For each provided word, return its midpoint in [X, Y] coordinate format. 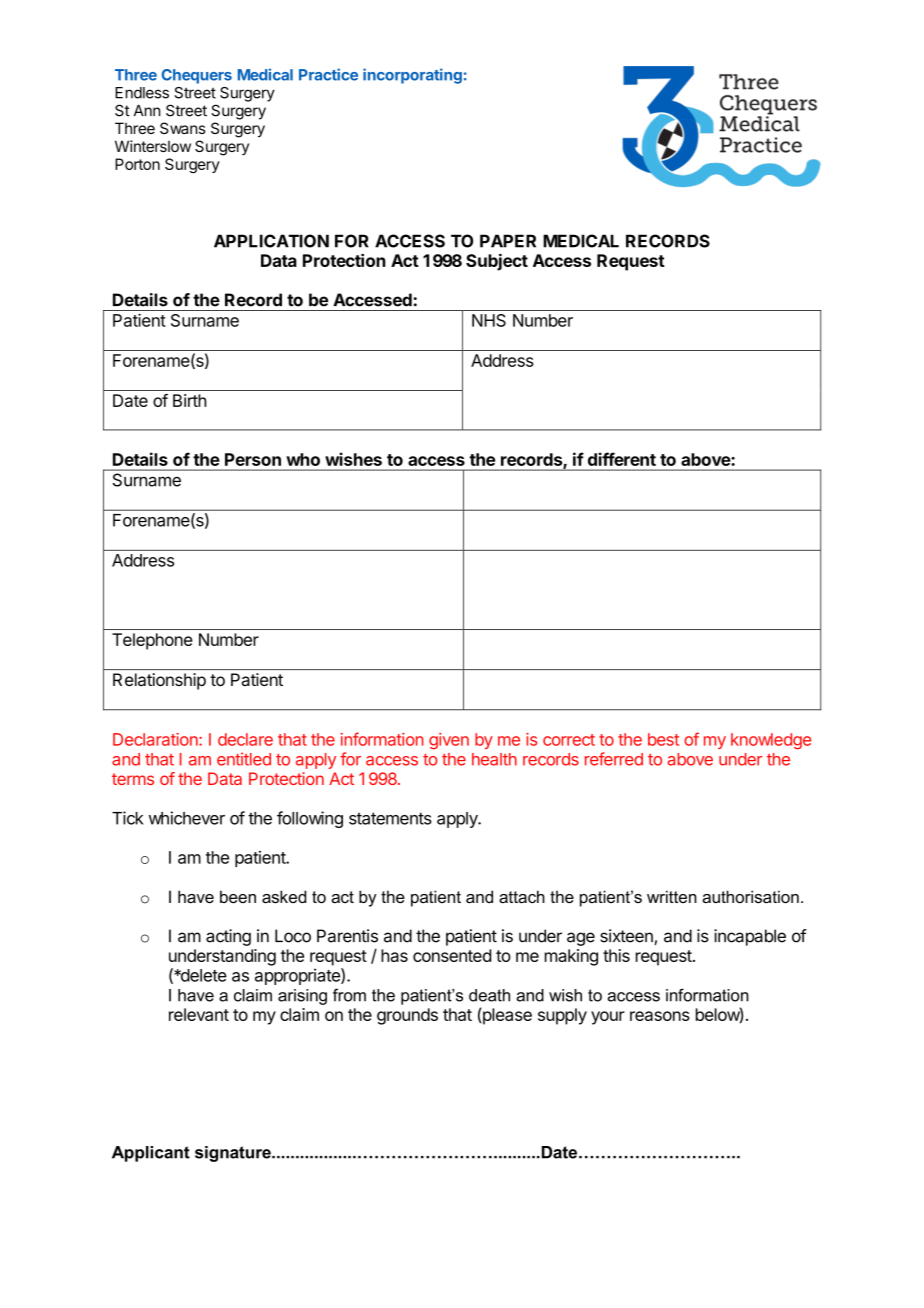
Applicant [151, 1154]
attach [522, 896]
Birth [189, 400]
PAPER [508, 241]
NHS [489, 320]
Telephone [152, 641]
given [449, 741]
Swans [183, 128]
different [622, 459]
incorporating [412, 76]
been [238, 896]
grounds [407, 1016]
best [663, 739]
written [672, 896]
